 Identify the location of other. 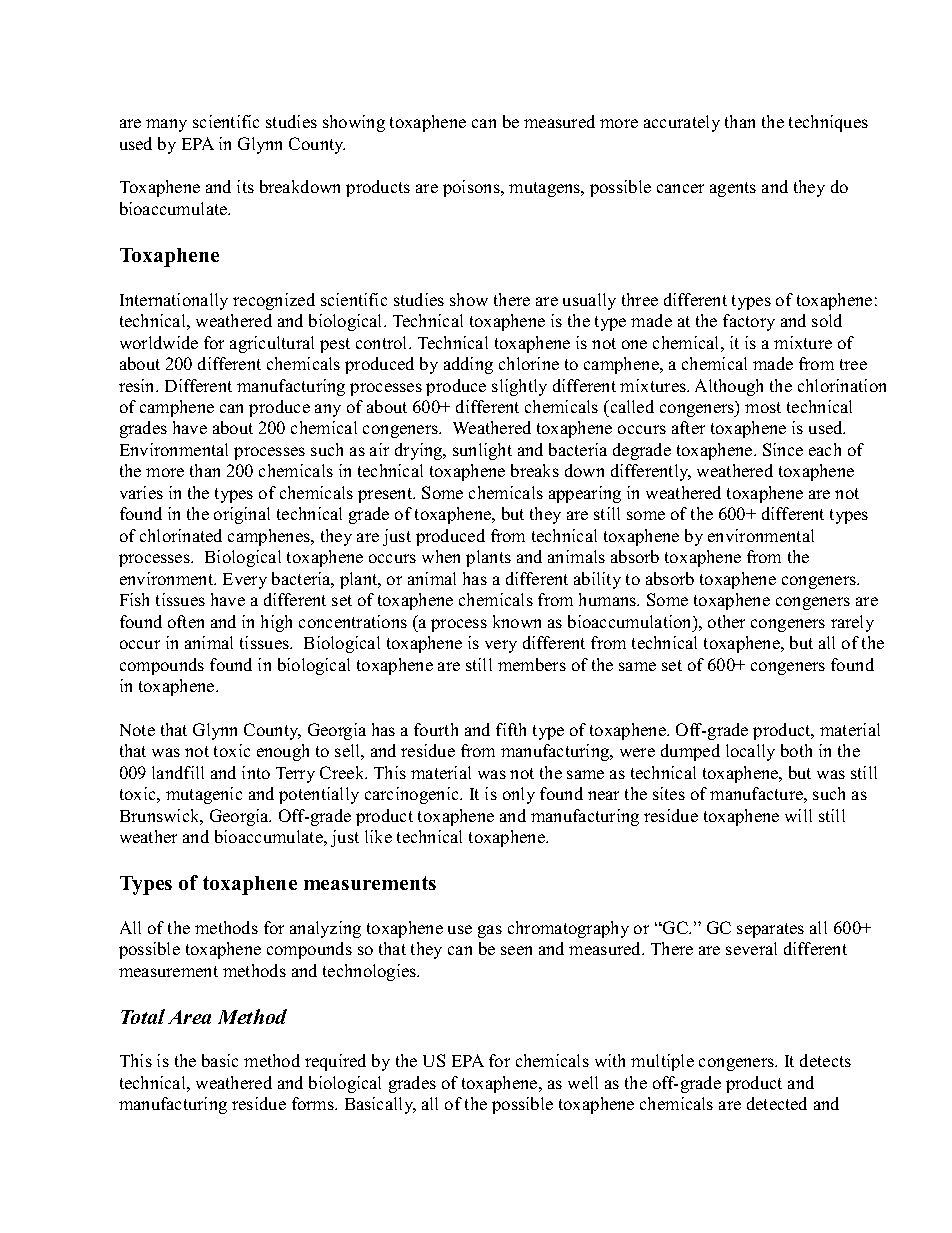
(726, 621).
